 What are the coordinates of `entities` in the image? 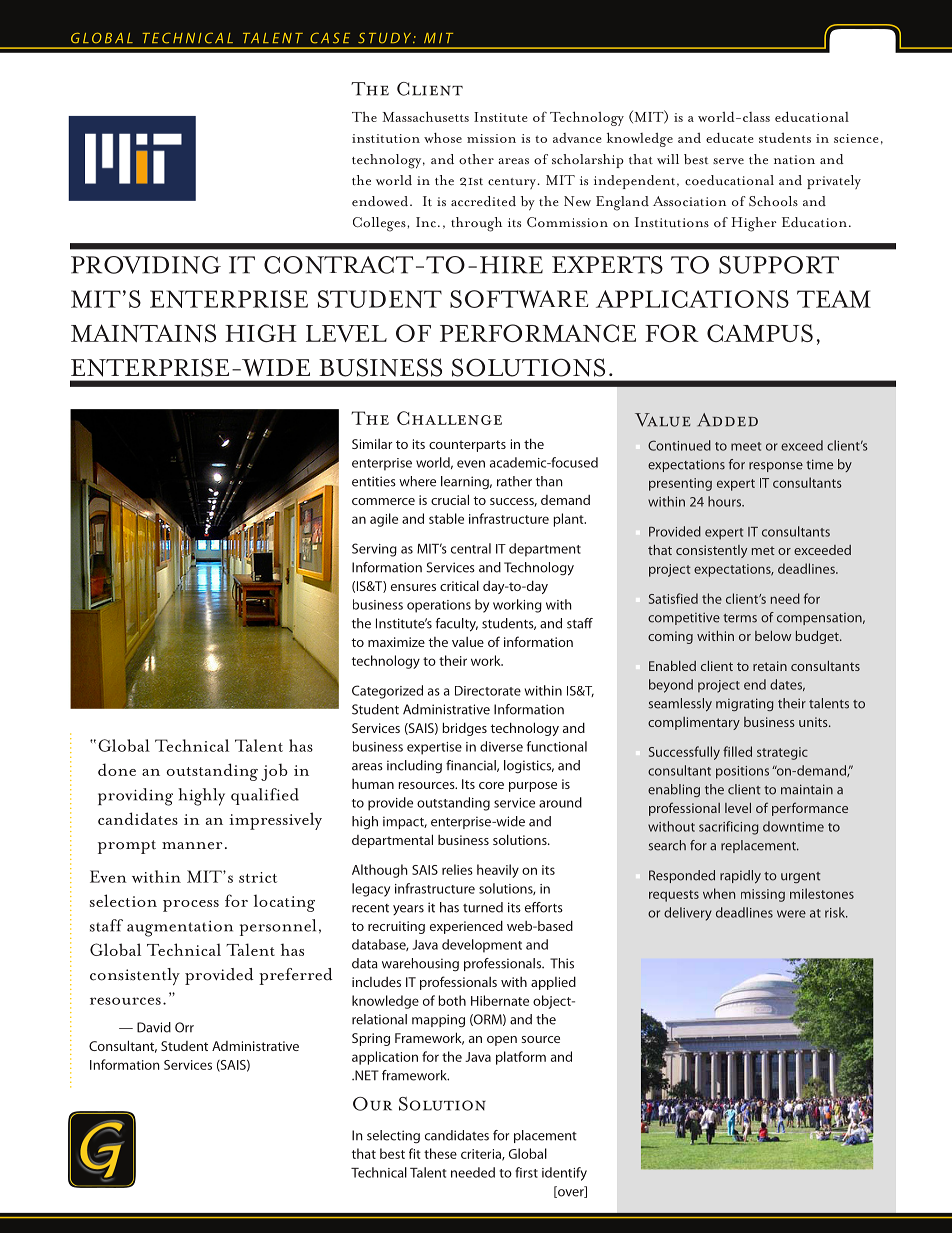 It's located at (374, 481).
